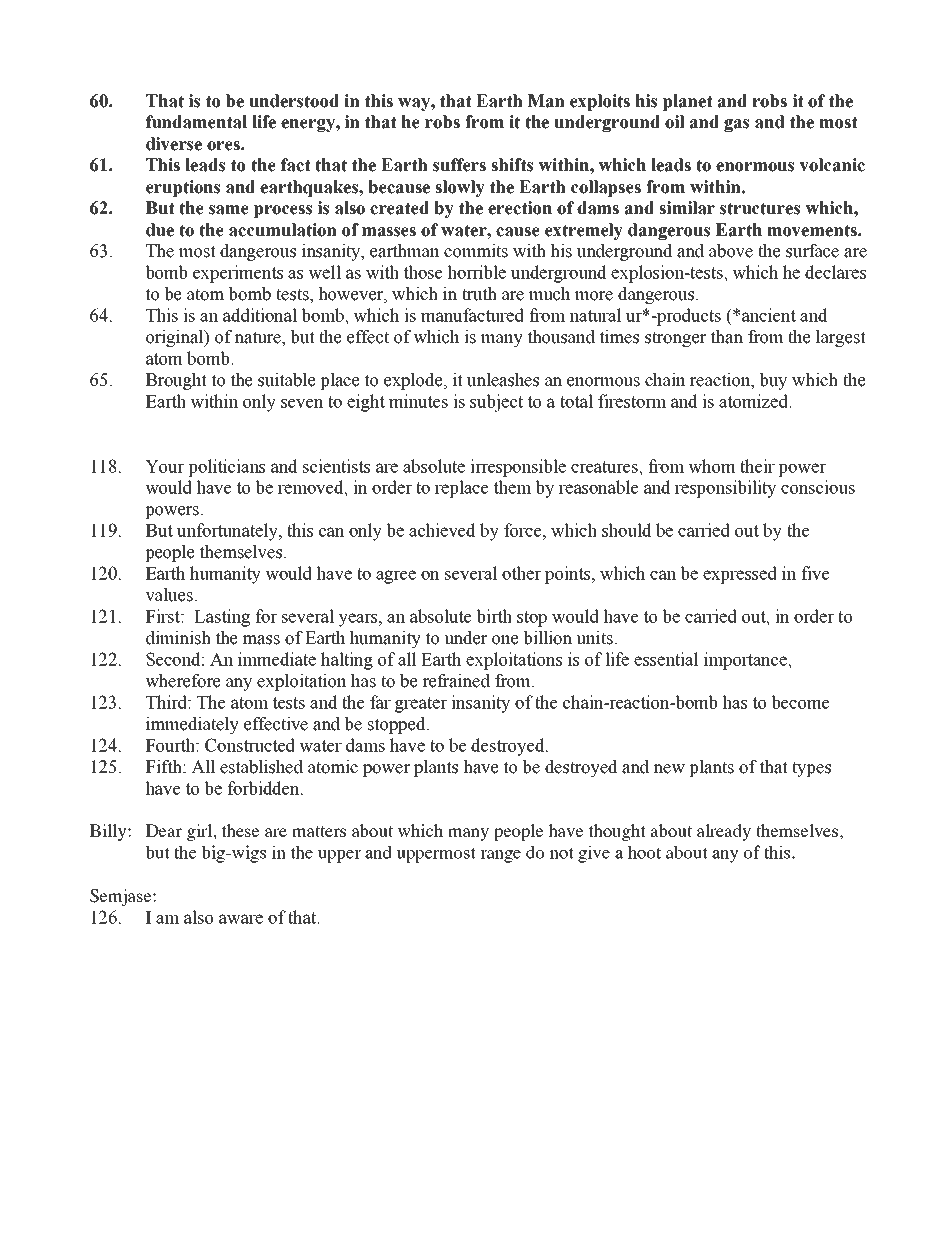 The width and height of the screenshot is (952, 1233). What do you see at coordinates (228, 532) in the screenshot?
I see `unfortunately` at bounding box center [228, 532].
